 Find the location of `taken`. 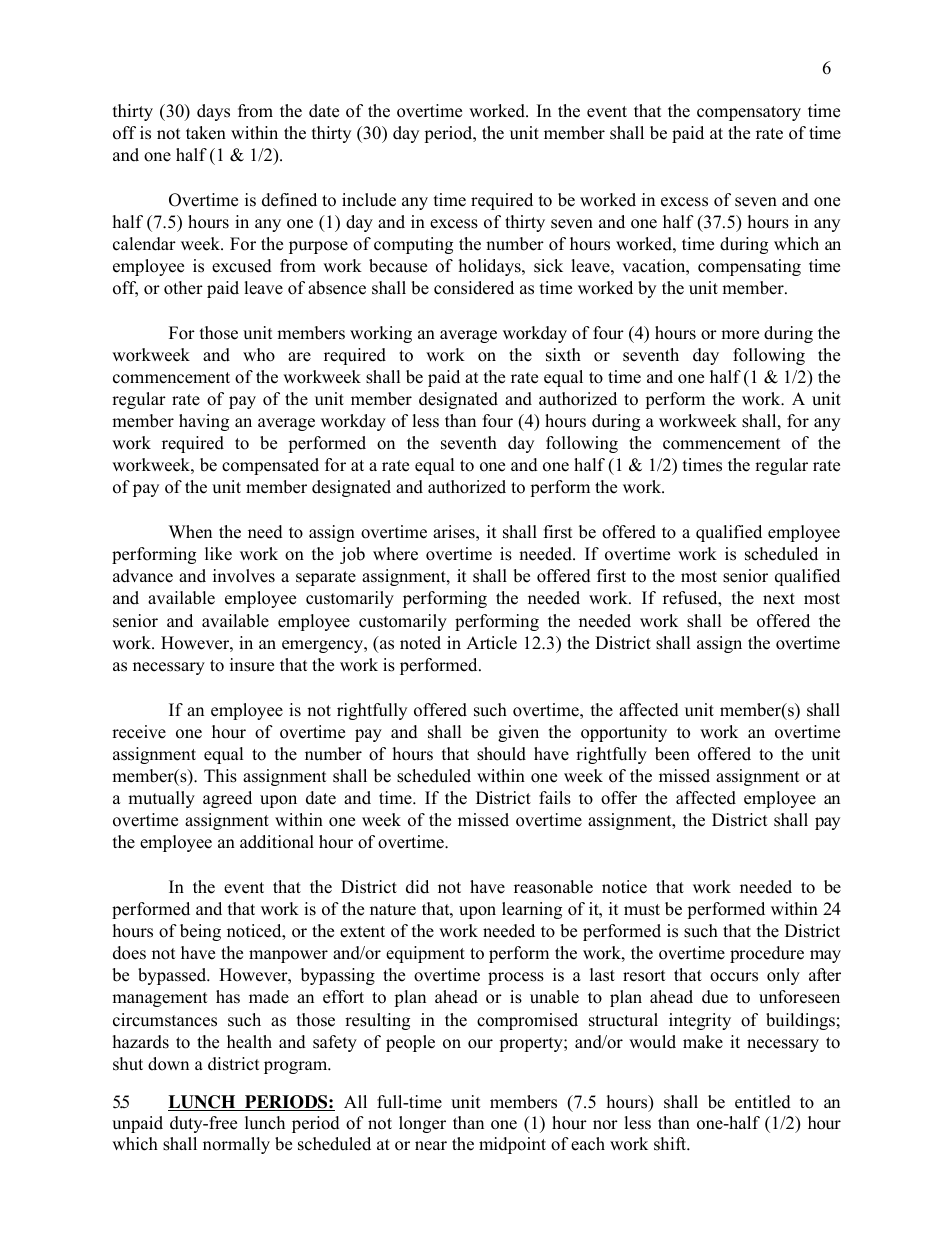

taken is located at coordinates (206, 133).
